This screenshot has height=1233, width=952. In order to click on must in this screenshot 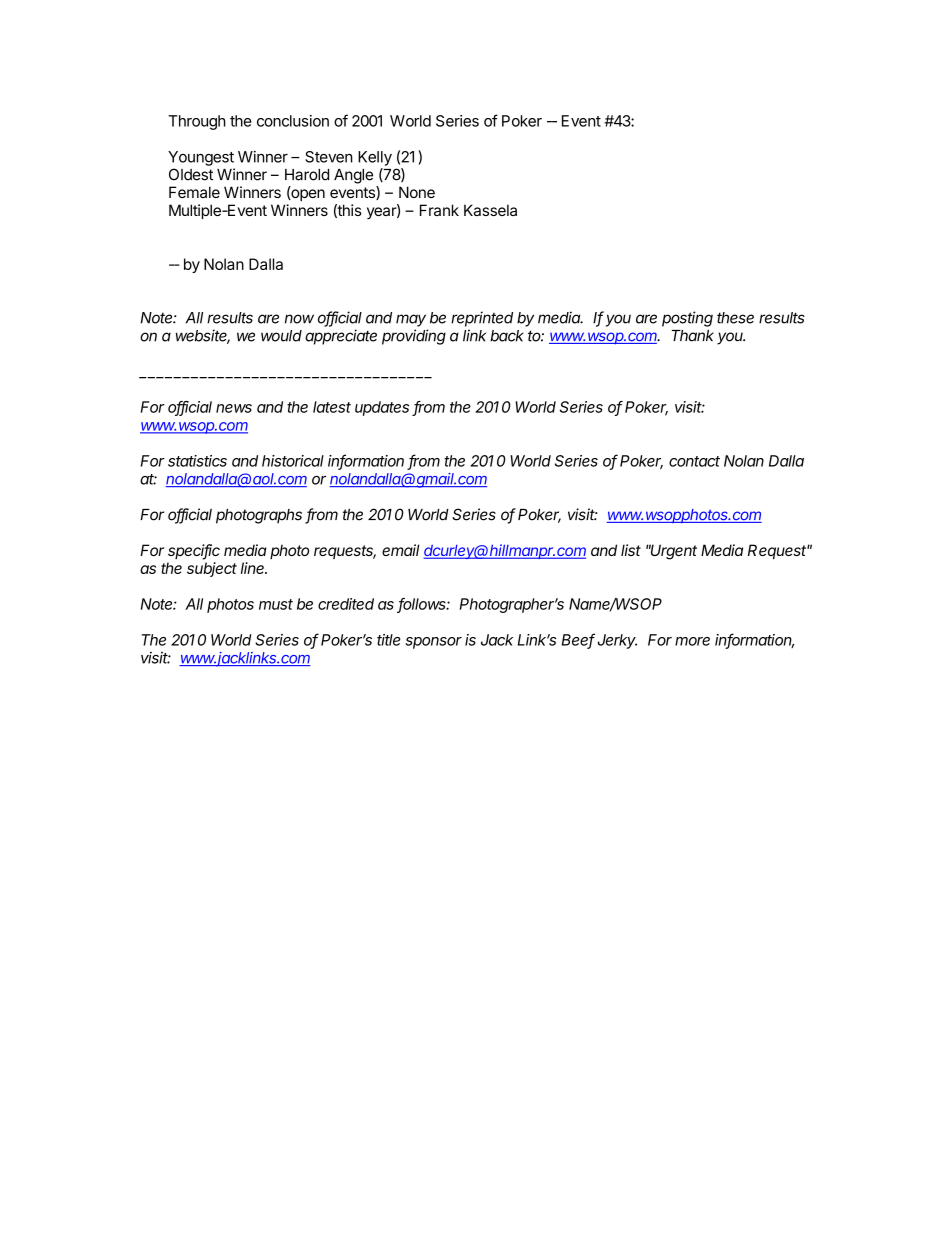, I will do `click(276, 604)`.
